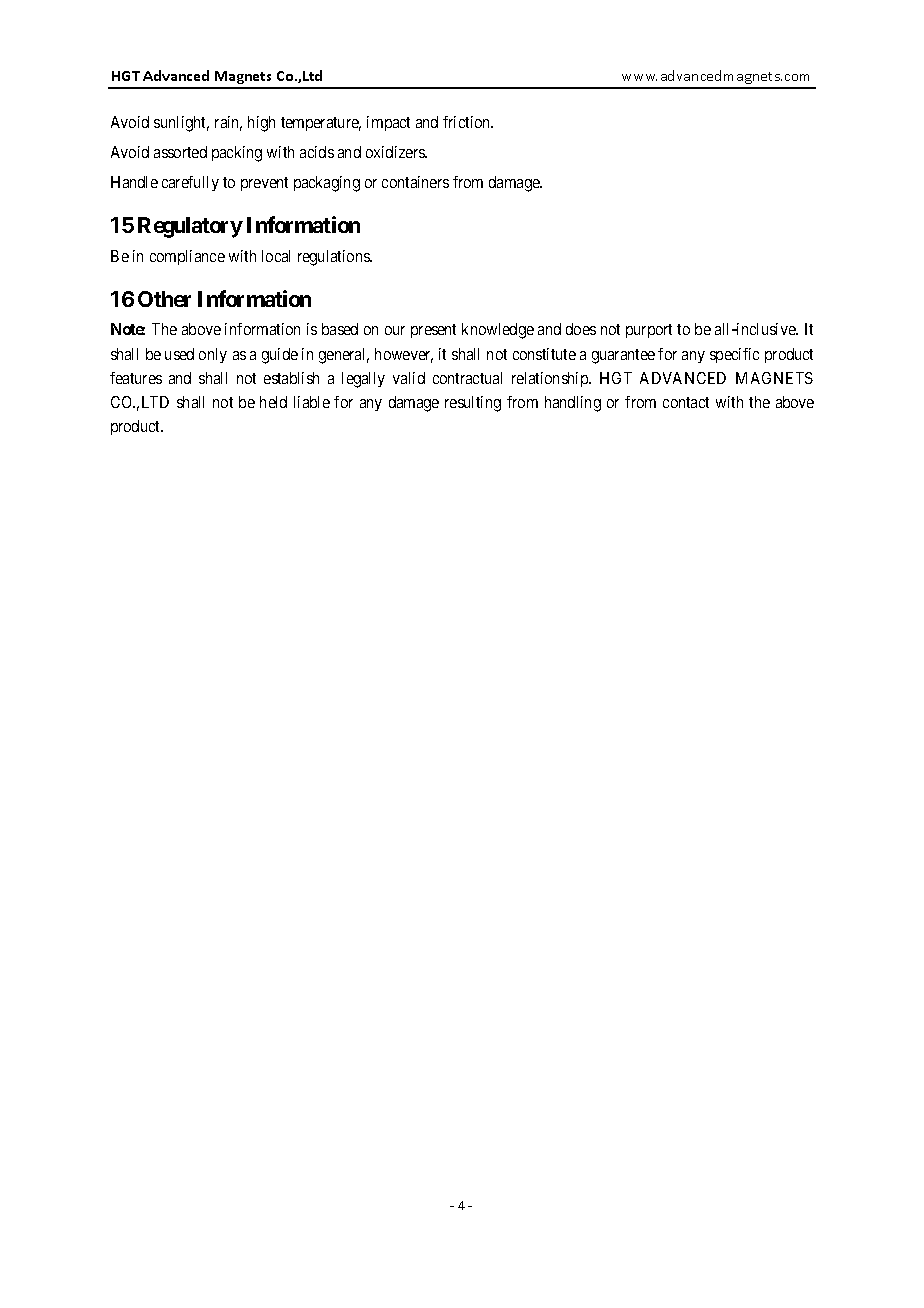 This screenshot has height=1308, width=924. What do you see at coordinates (334, 258) in the screenshot?
I see `regulations` at bounding box center [334, 258].
